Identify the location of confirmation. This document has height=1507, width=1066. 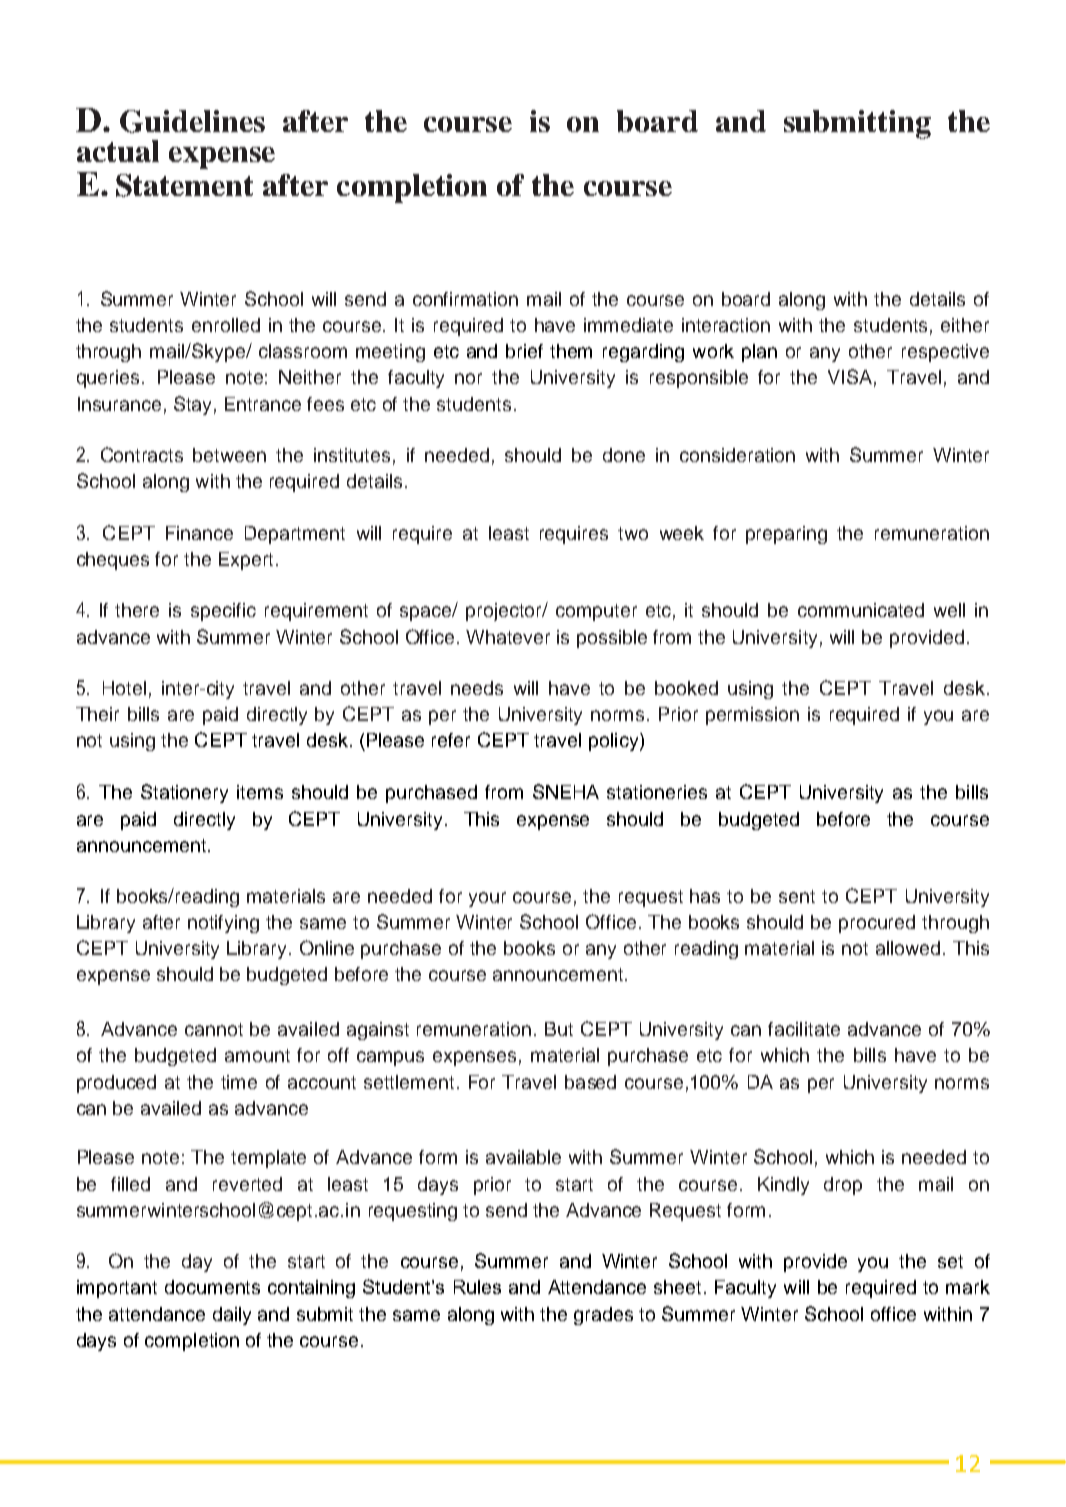
(465, 299).
